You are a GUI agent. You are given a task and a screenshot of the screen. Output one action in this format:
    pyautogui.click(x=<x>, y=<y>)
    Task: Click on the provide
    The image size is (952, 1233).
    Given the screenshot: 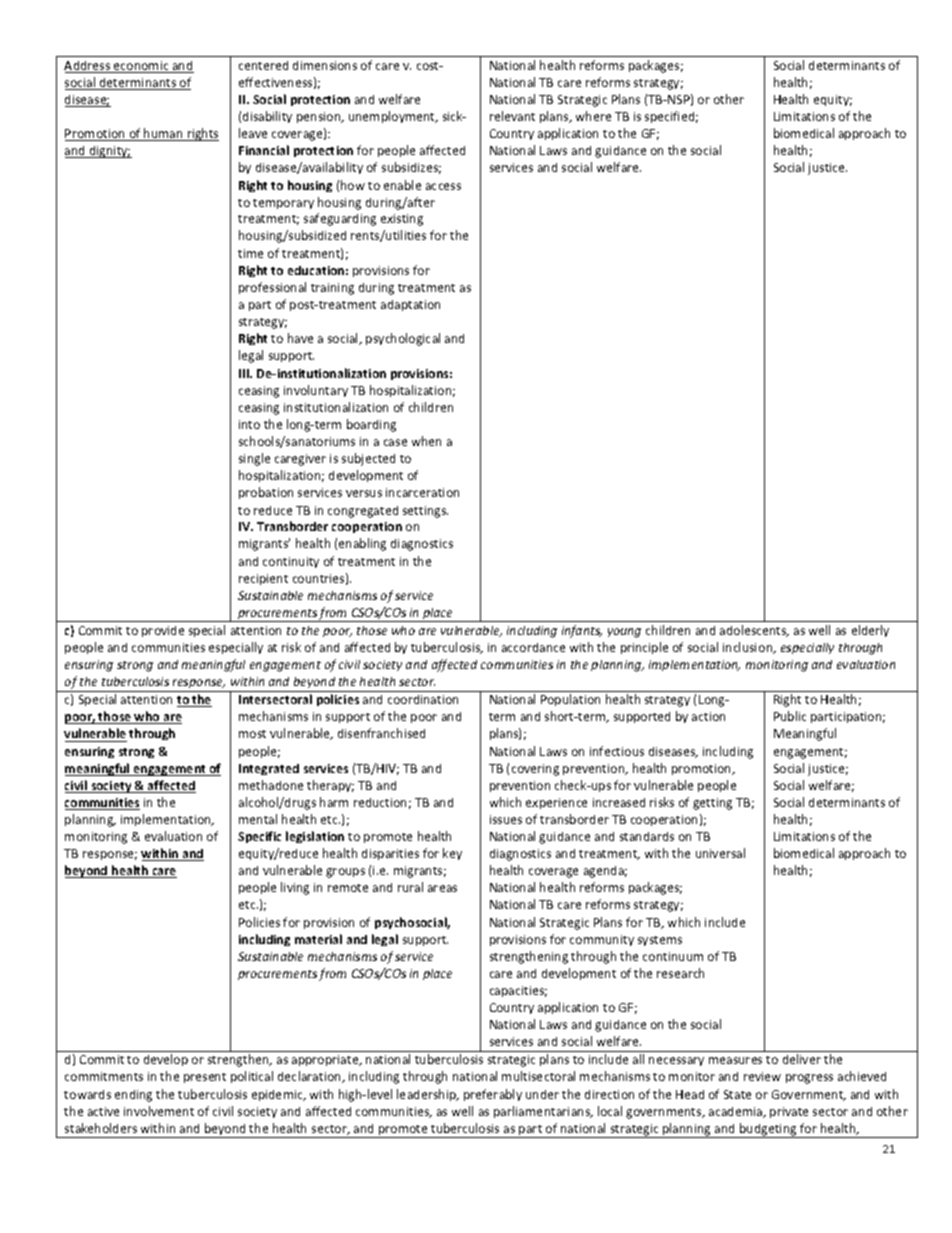 What is the action you would take?
    pyautogui.click(x=163, y=631)
